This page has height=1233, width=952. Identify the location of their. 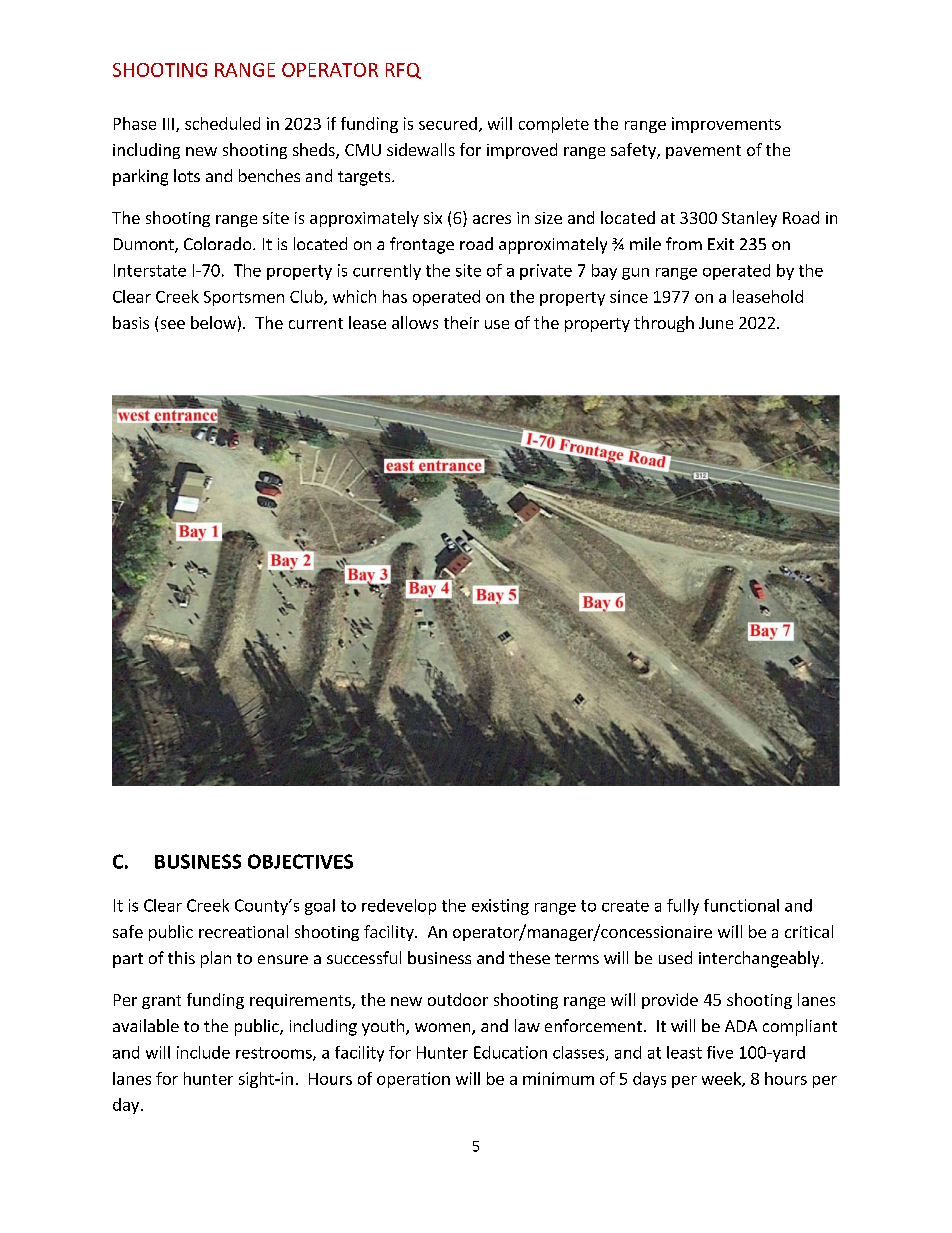
(461, 322).
